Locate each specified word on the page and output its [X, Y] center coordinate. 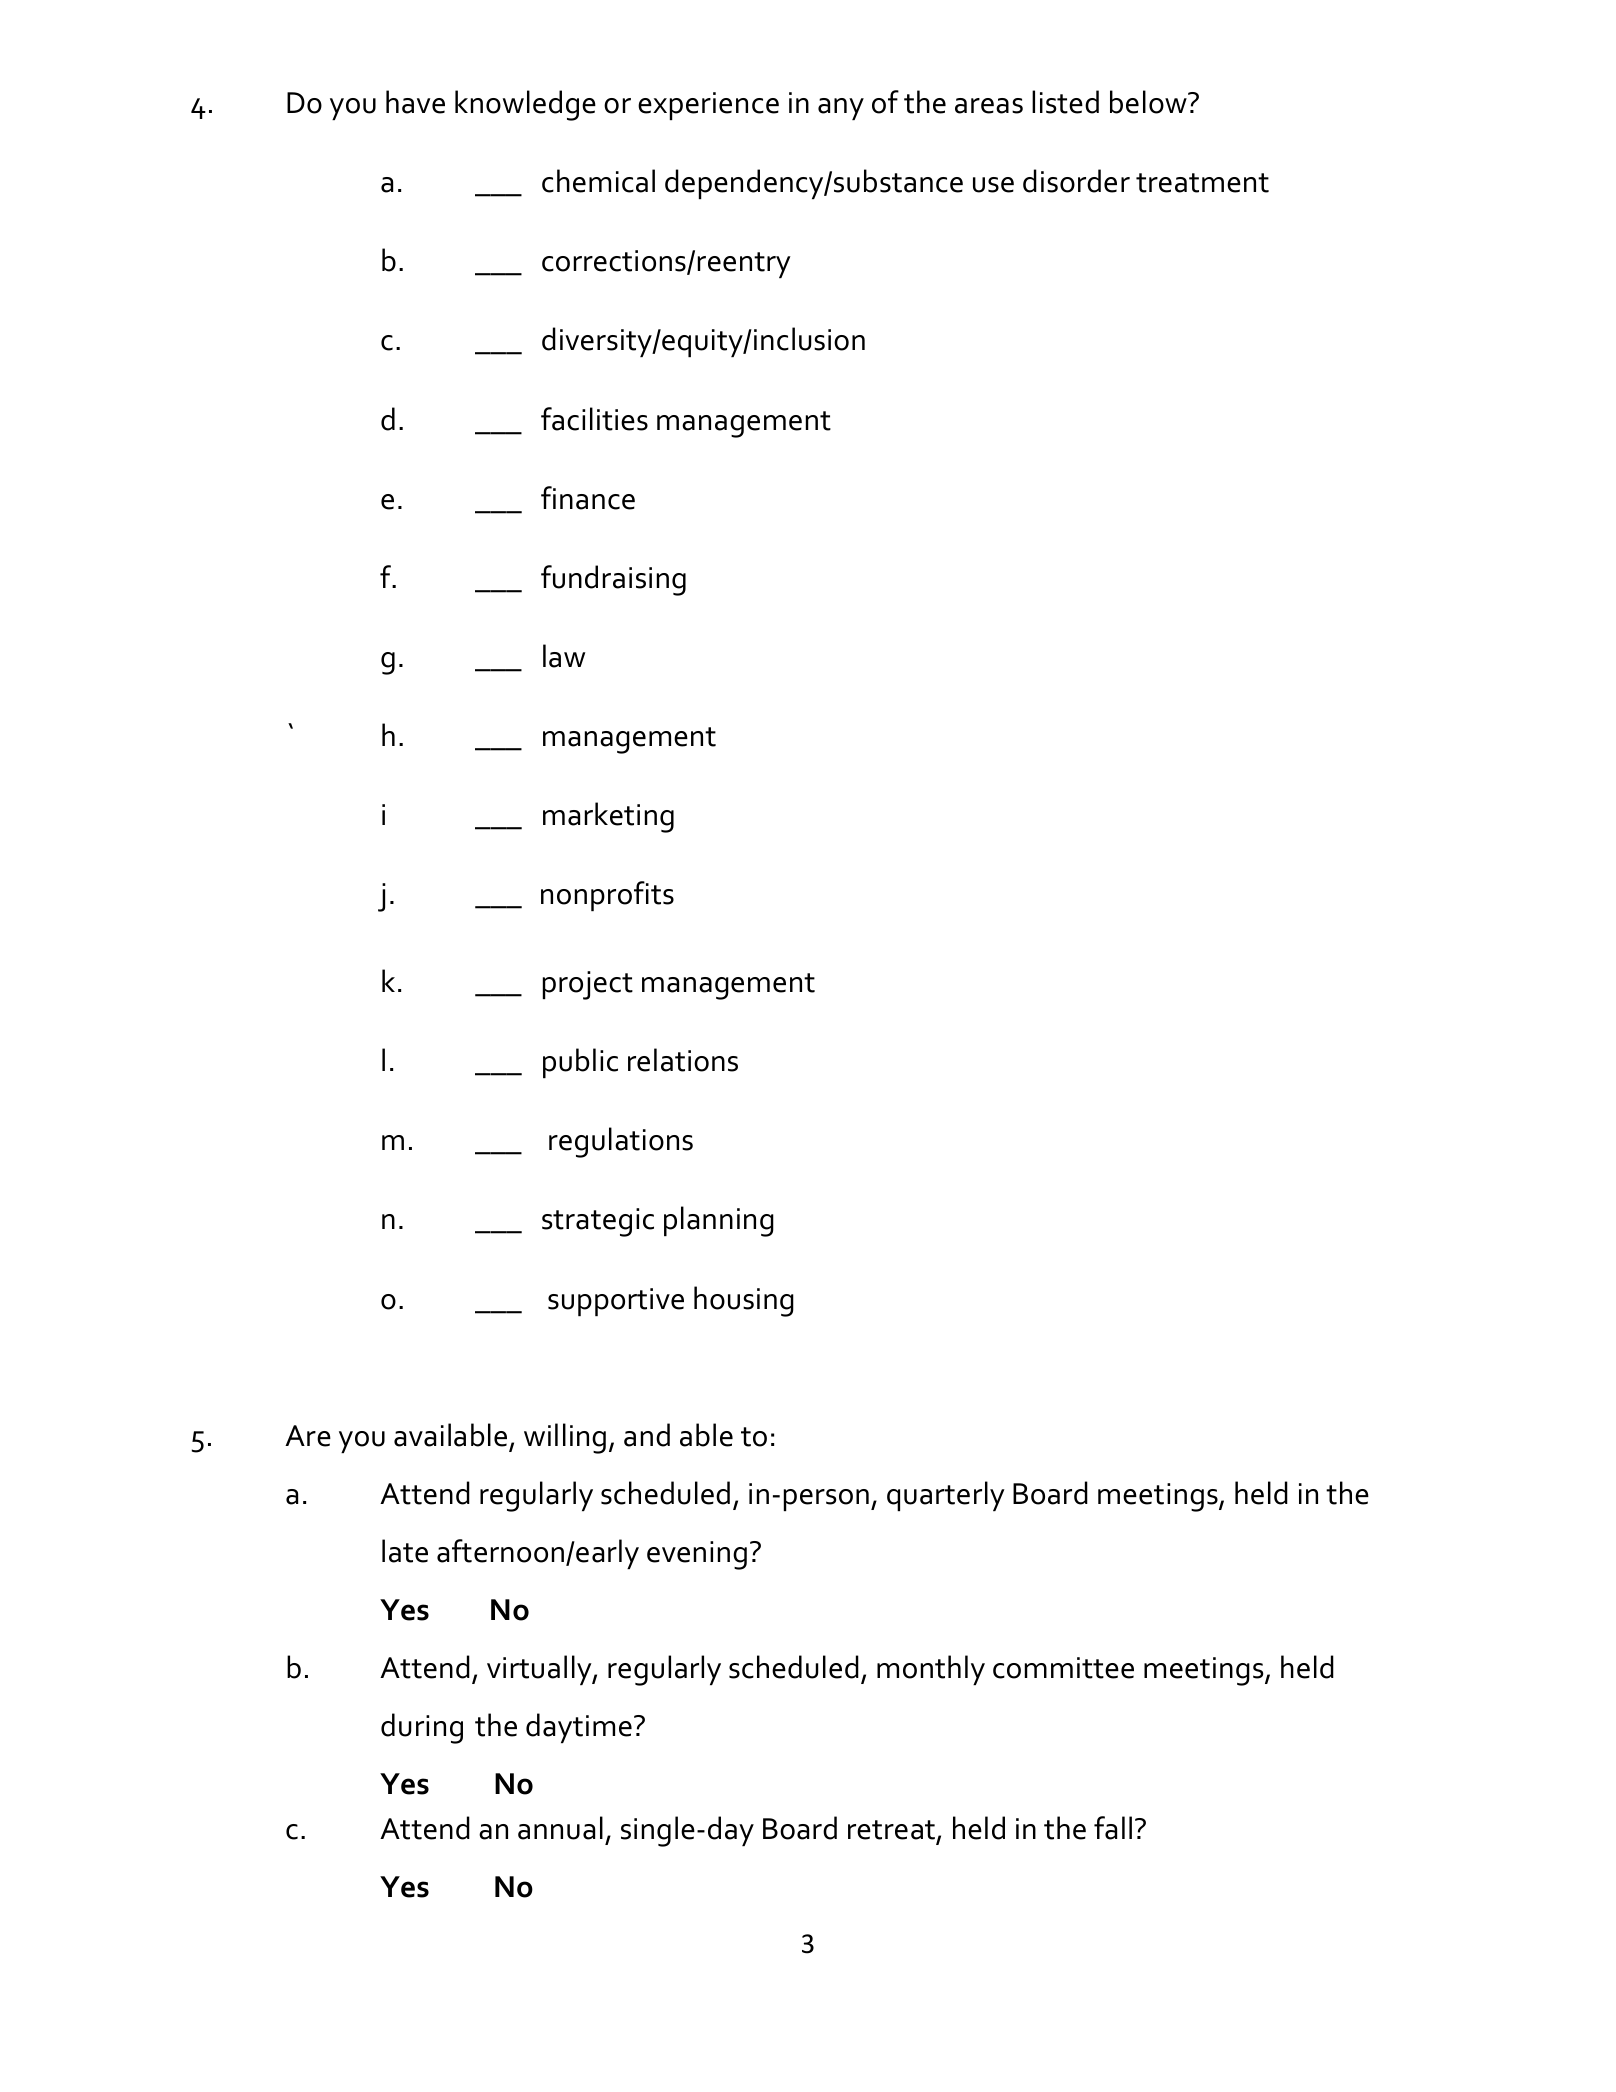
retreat [893, 1831]
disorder [1076, 181]
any [841, 109]
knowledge [525, 105]
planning [719, 1221]
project [588, 985]
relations [683, 1060]
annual [560, 1828]
